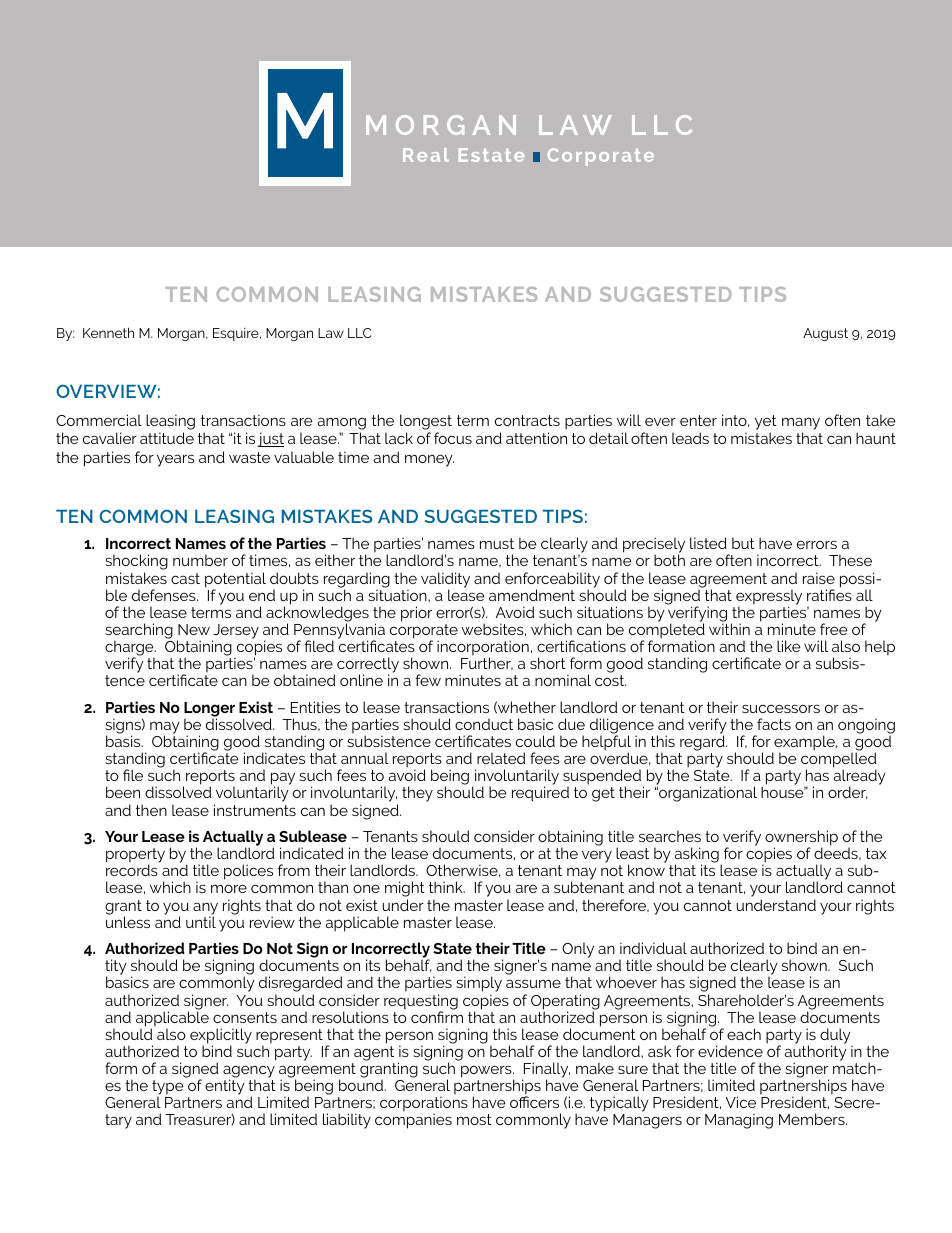 Image resolution: width=952 pixels, height=1233 pixels. I want to click on Longer, so click(209, 710).
